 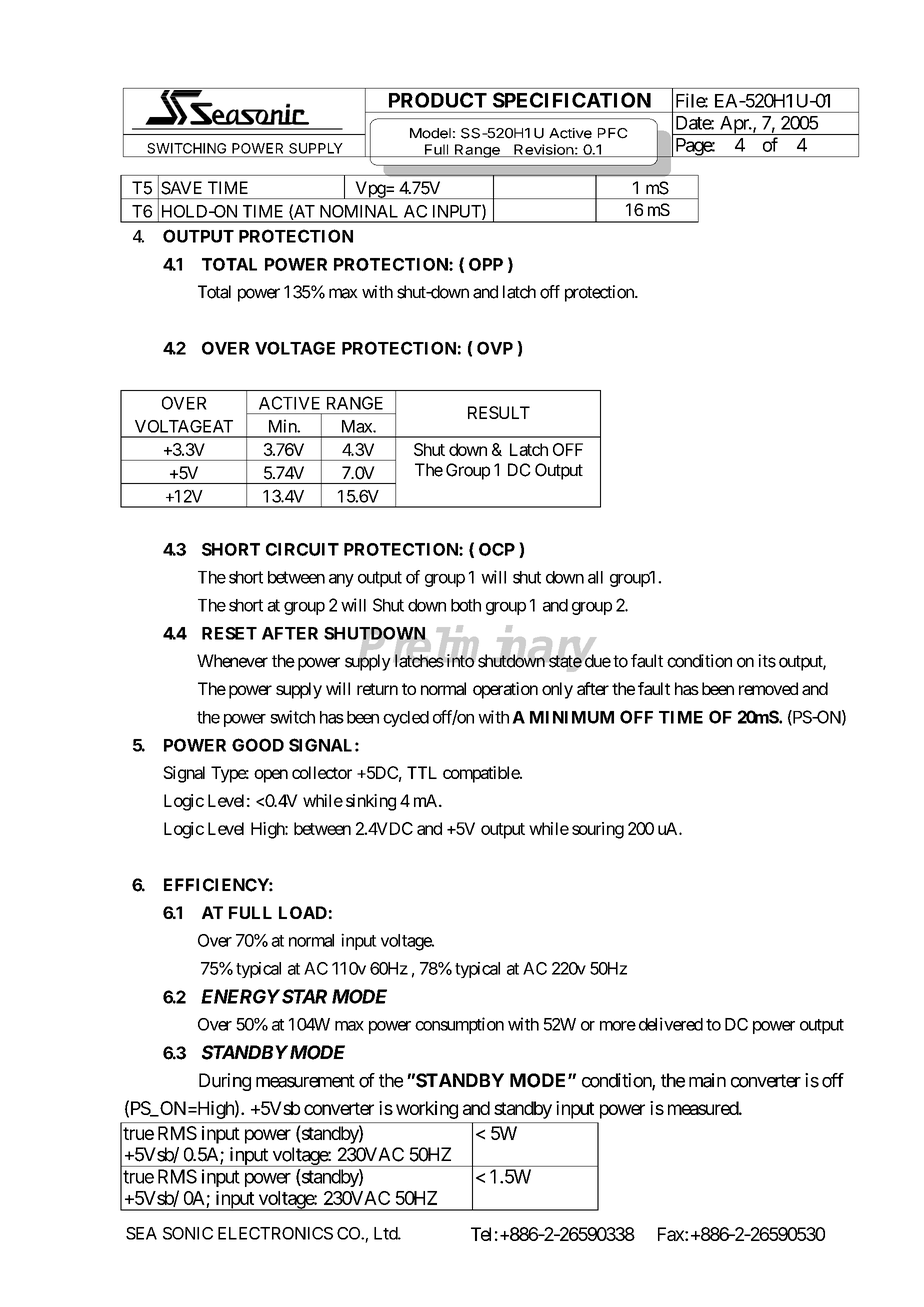 What do you see at coordinates (595, 577) in the screenshot?
I see `all` at bounding box center [595, 577].
